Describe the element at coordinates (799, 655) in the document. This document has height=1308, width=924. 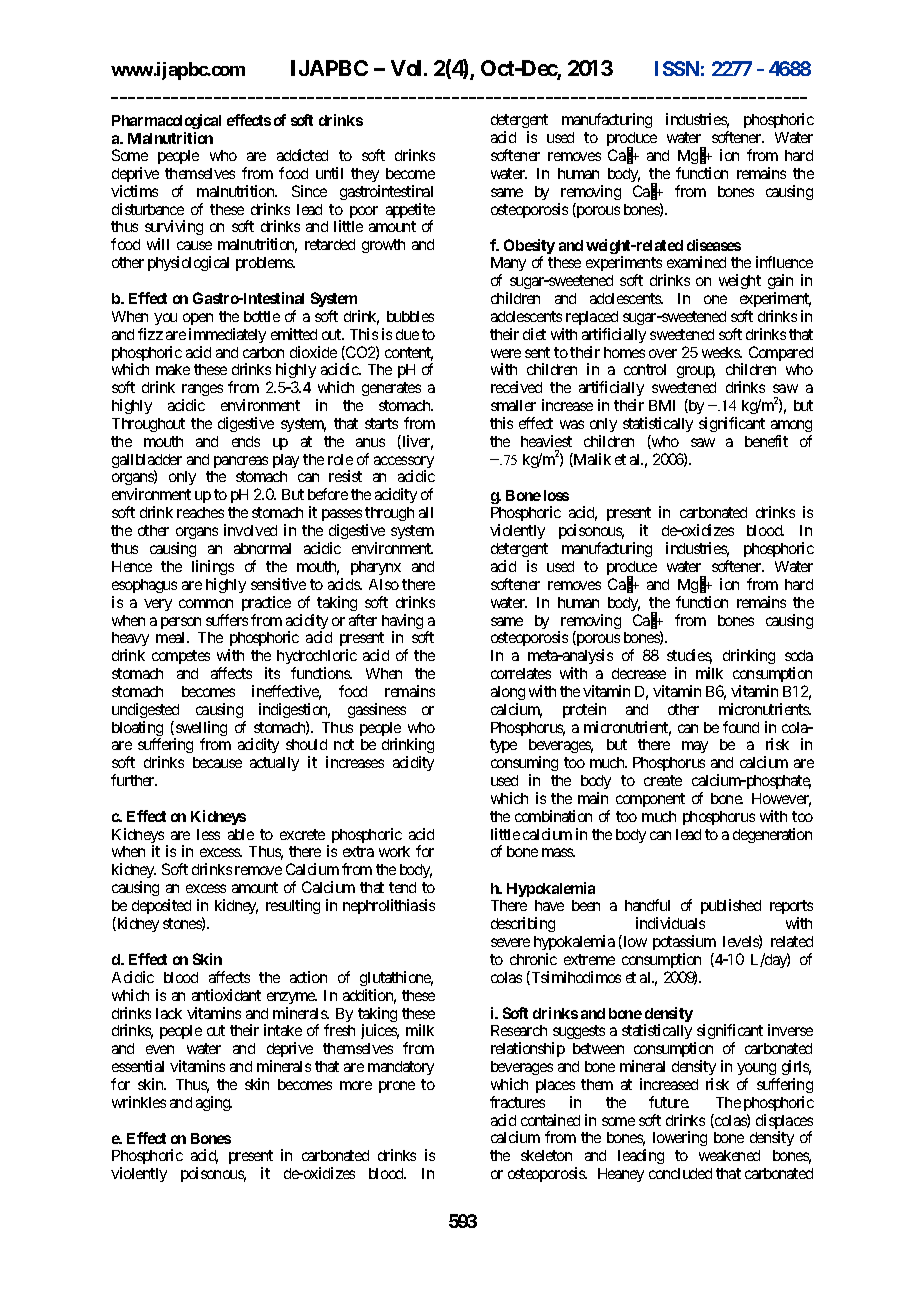
I see `soda` at that location.
